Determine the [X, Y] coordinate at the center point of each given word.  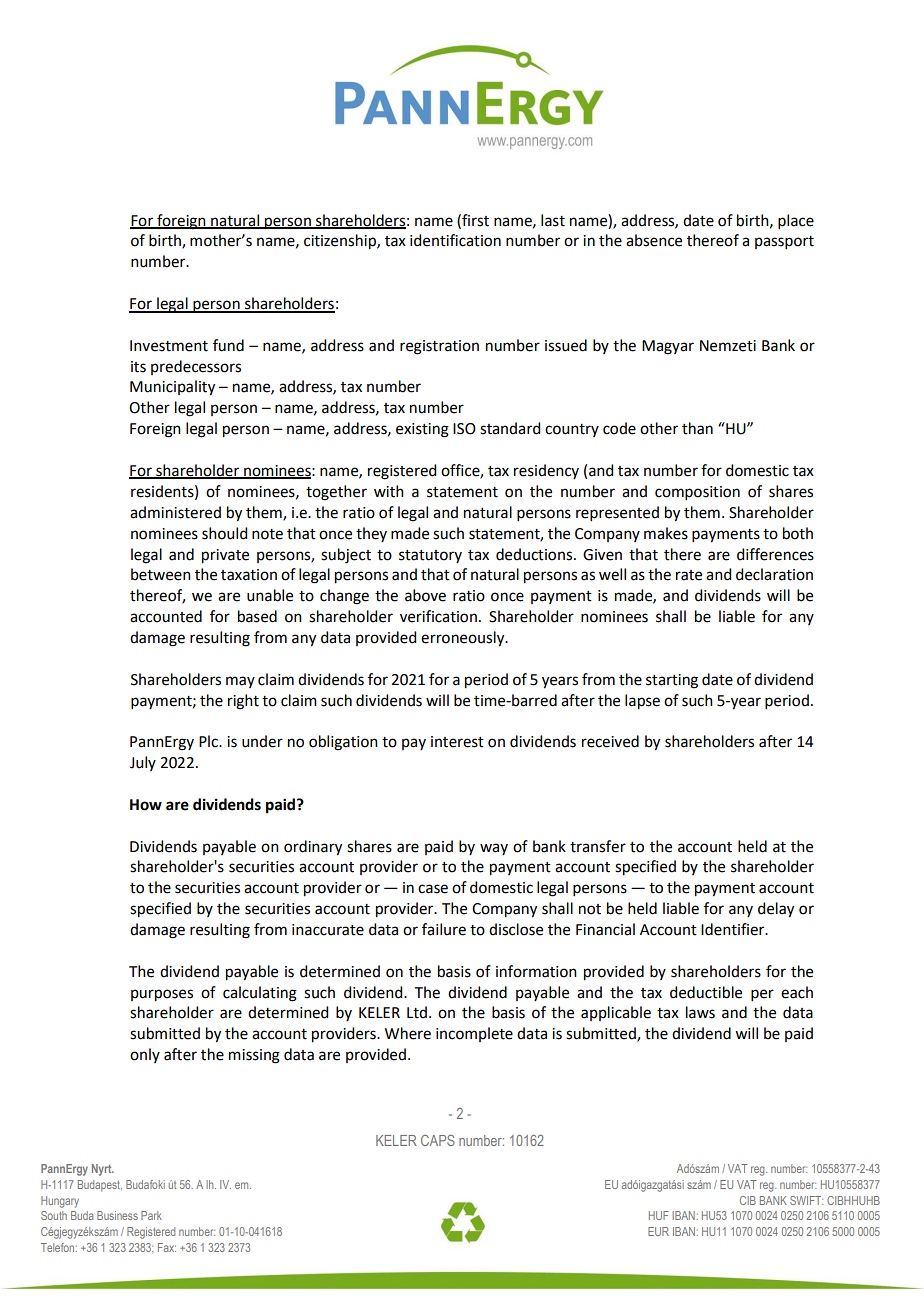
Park [151, 1215]
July [143, 763]
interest [457, 742]
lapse [642, 702]
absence [654, 240]
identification [455, 240]
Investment [169, 346]
